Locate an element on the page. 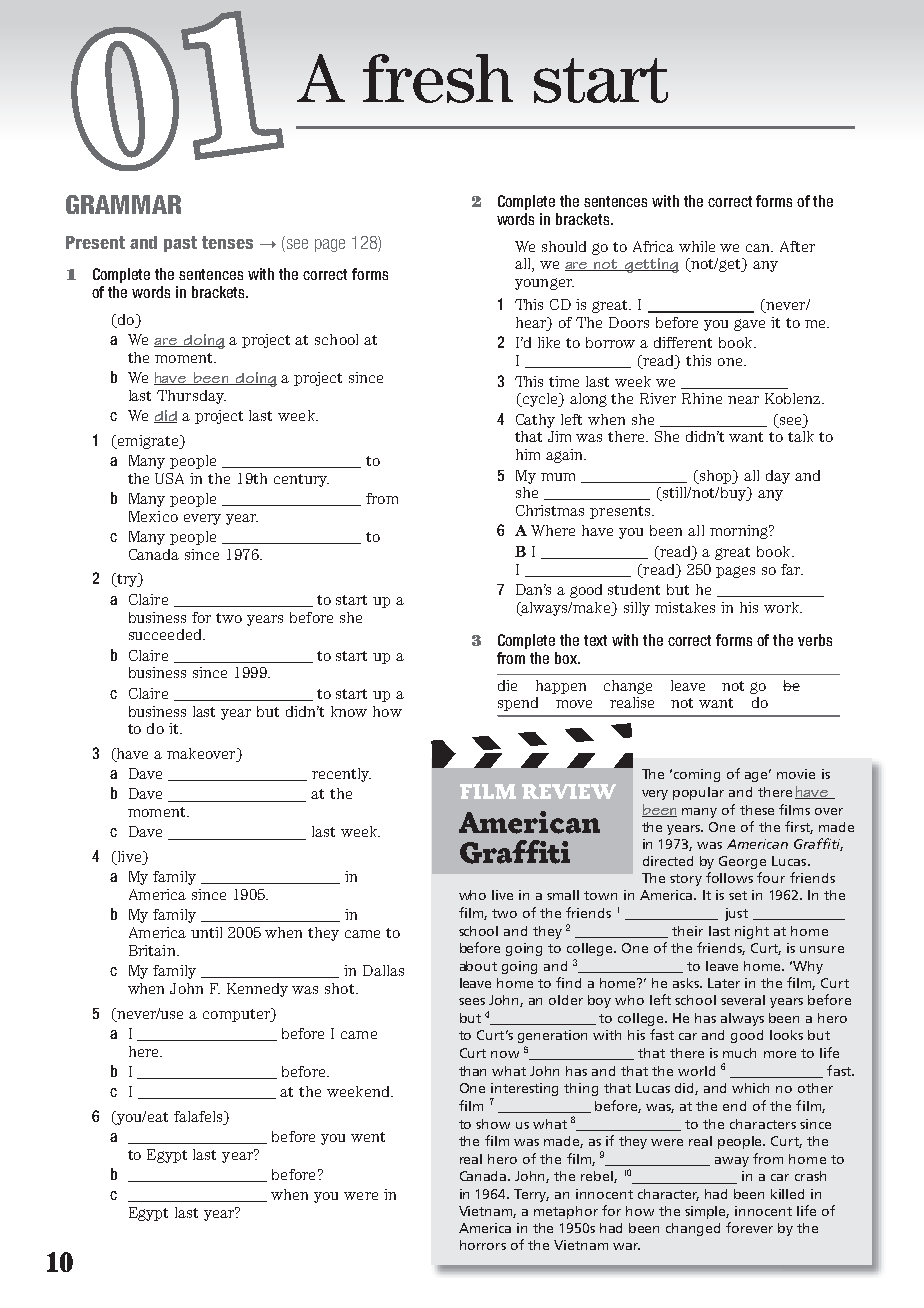 This image has height=1308, width=924. while is located at coordinates (697, 246).
